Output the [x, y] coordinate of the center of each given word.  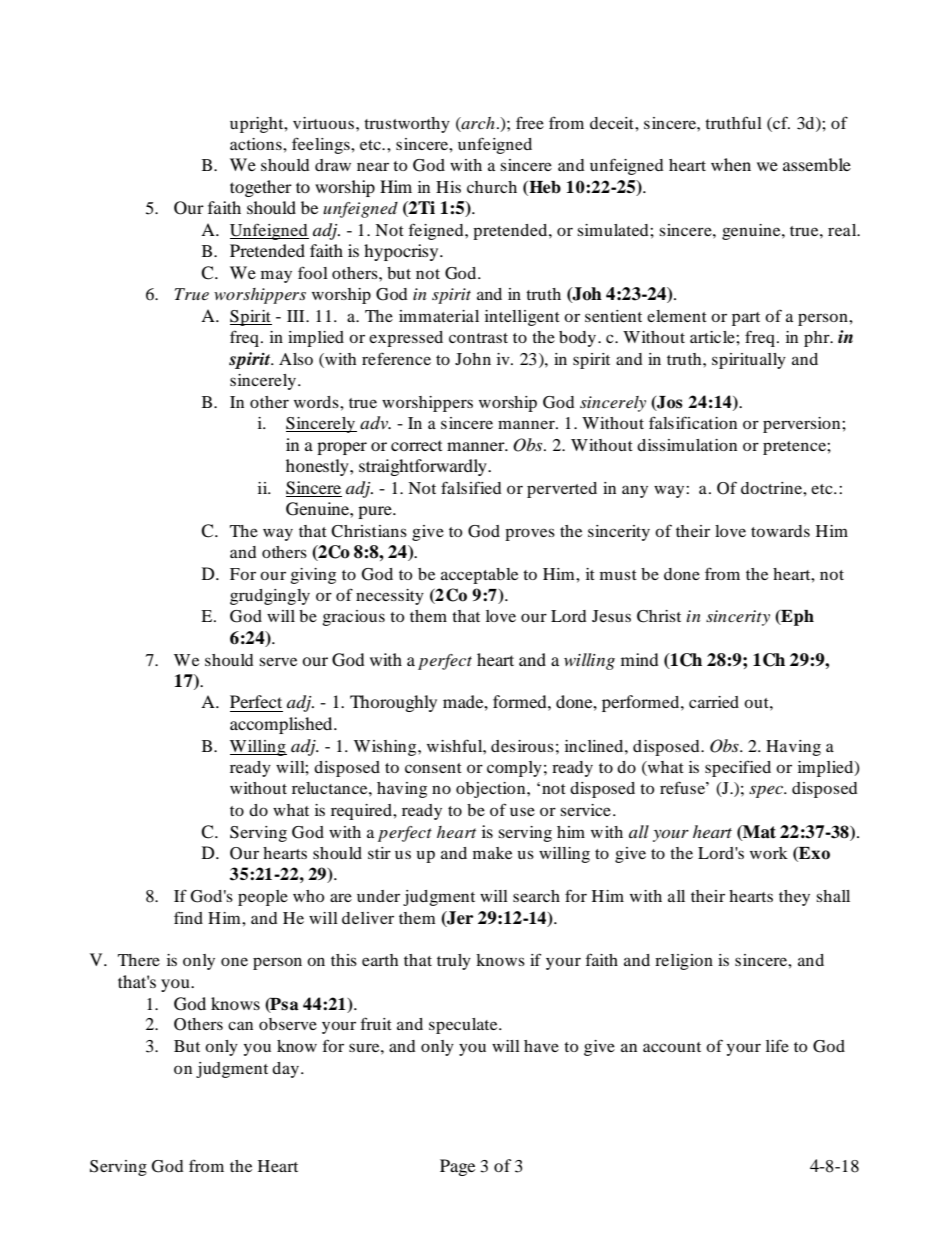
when [731, 164]
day [285, 1070]
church [492, 187]
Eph [796, 618]
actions [257, 144]
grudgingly [270, 597]
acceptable [479, 576]
